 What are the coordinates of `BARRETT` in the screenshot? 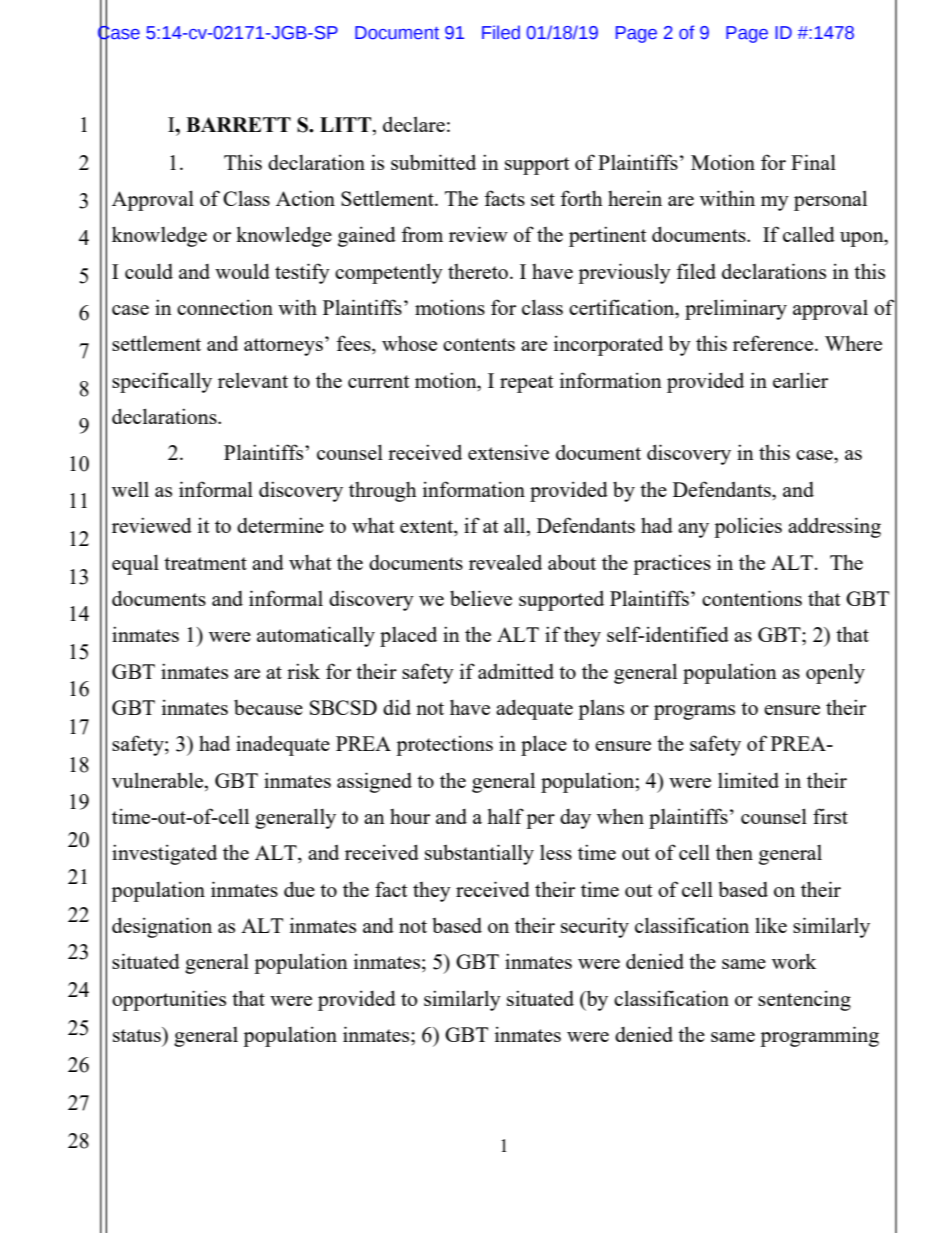 It's located at (238, 124).
